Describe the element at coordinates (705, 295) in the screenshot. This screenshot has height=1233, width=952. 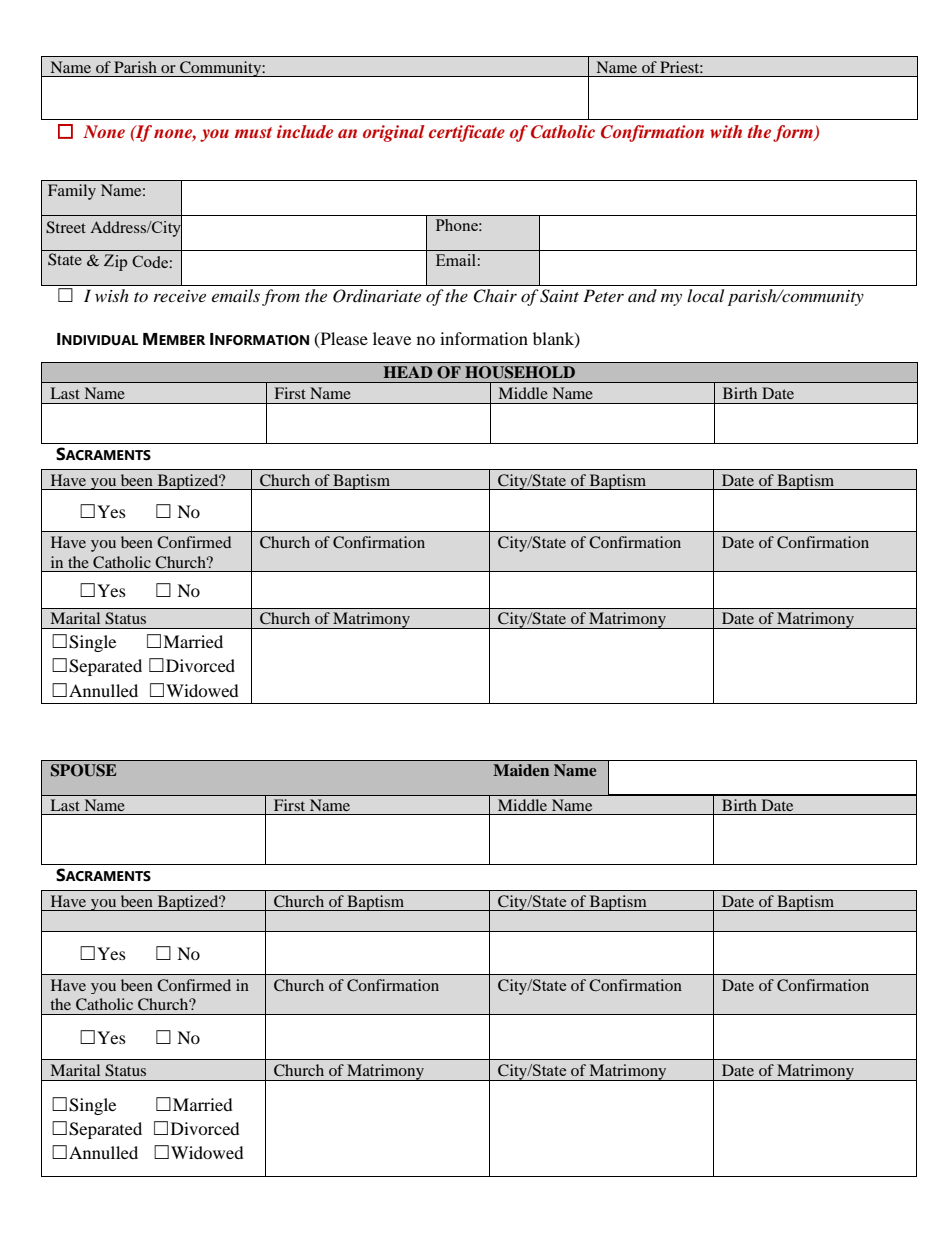
I see `local` at that location.
